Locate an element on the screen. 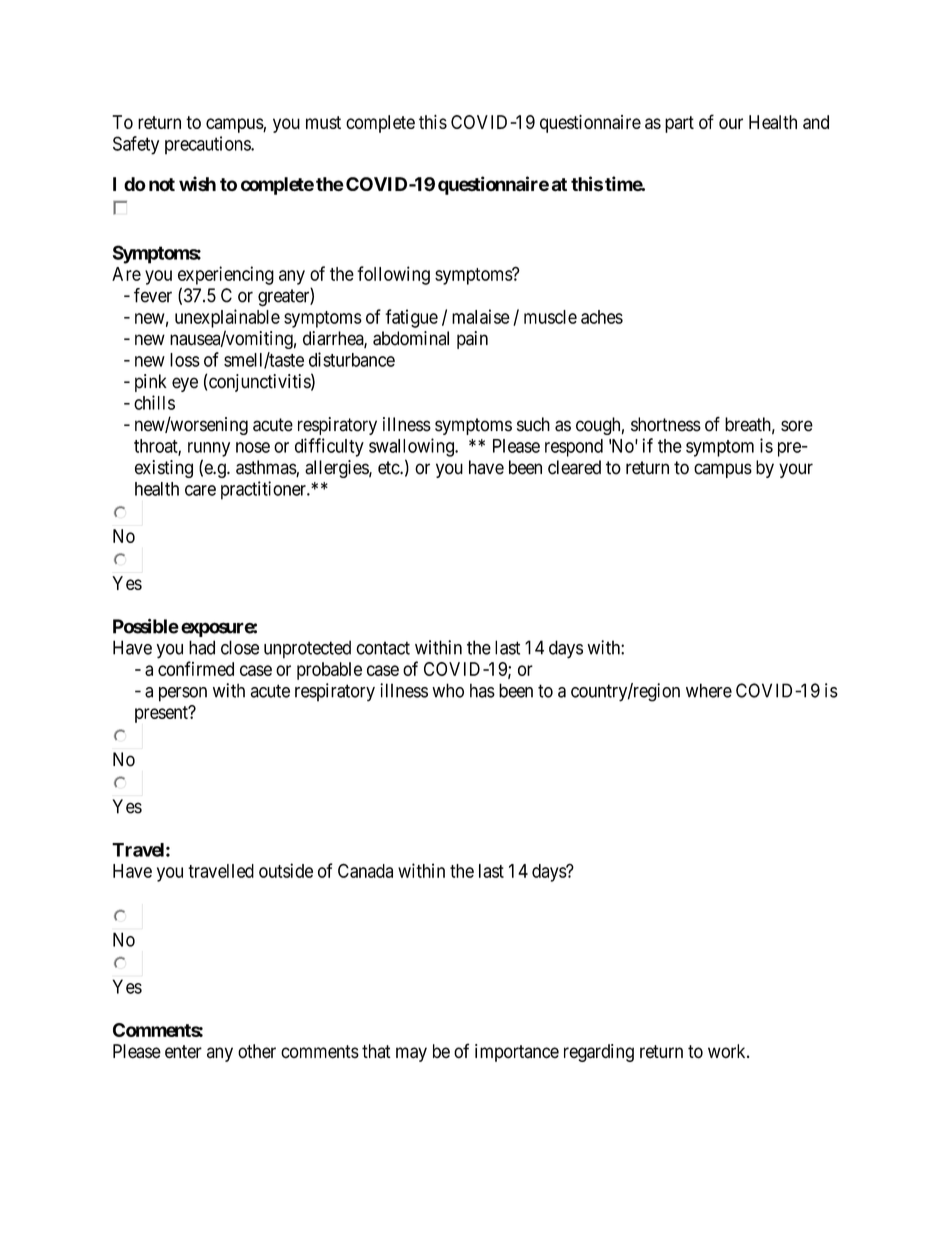 The image size is (952, 1233). regarding is located at coordinates (599, 1053).
